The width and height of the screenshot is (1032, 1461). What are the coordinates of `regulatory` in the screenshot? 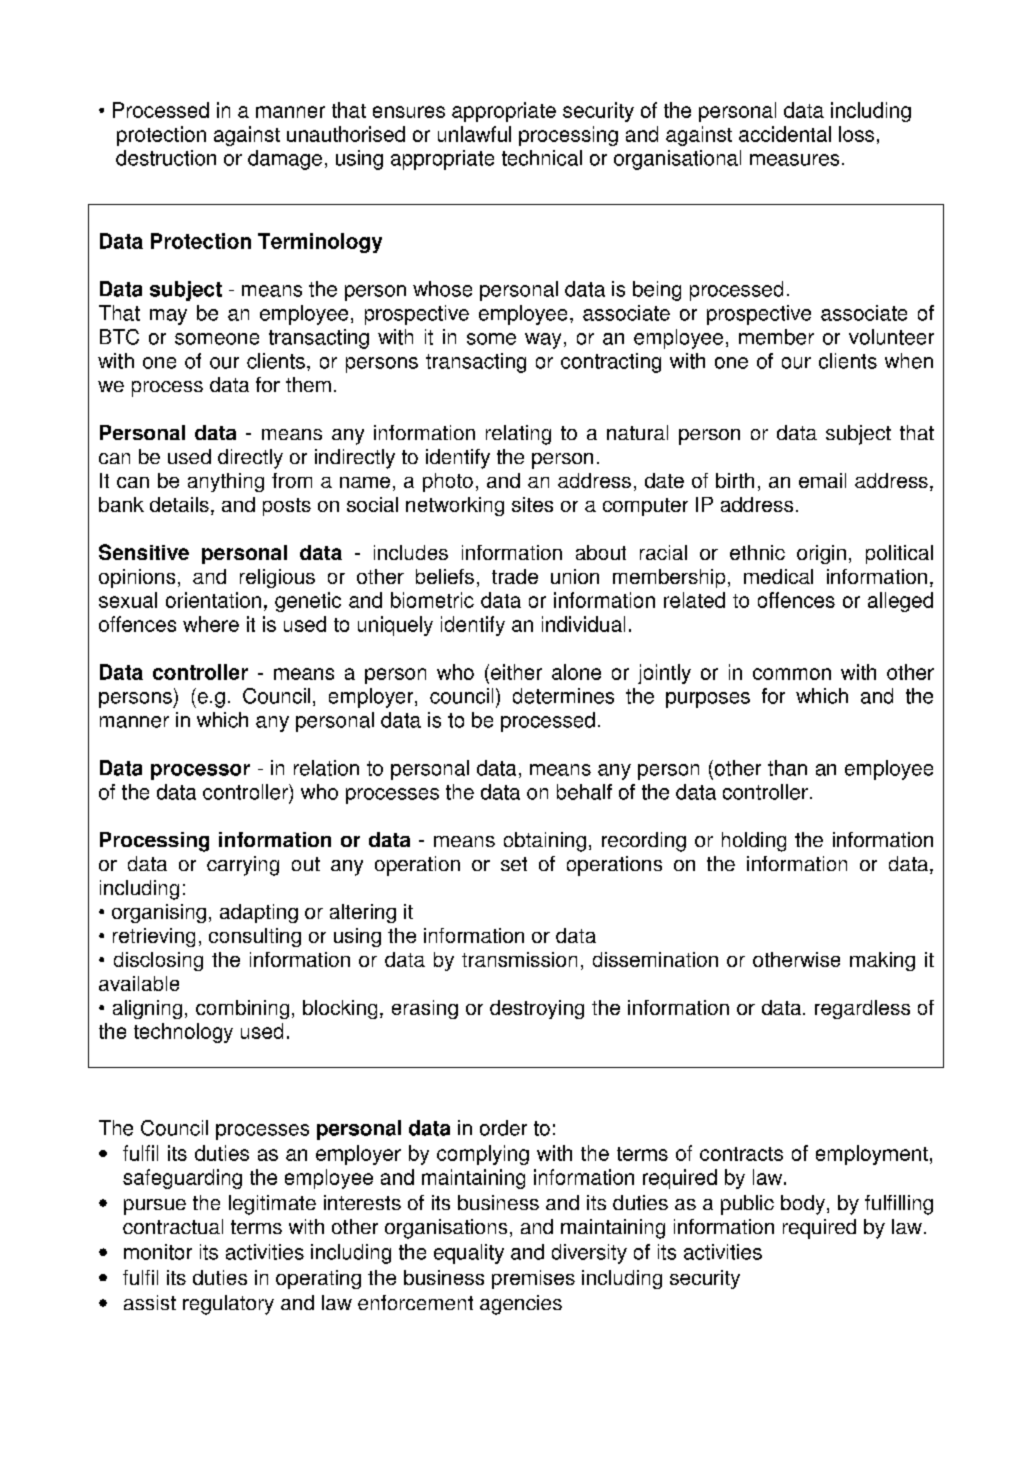 It's located at (228, 1305).
